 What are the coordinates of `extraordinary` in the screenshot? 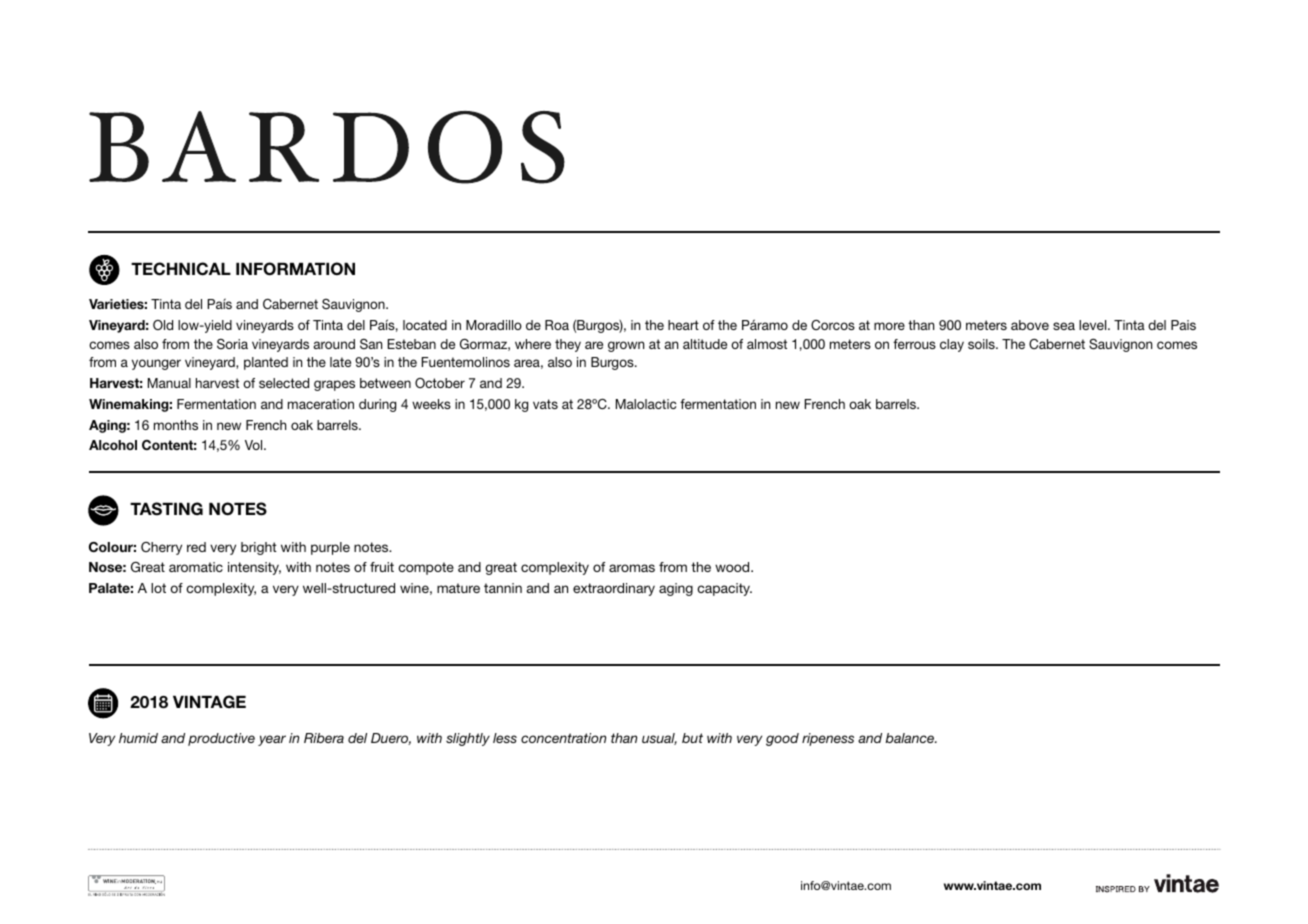 It's located at (614, 589).
